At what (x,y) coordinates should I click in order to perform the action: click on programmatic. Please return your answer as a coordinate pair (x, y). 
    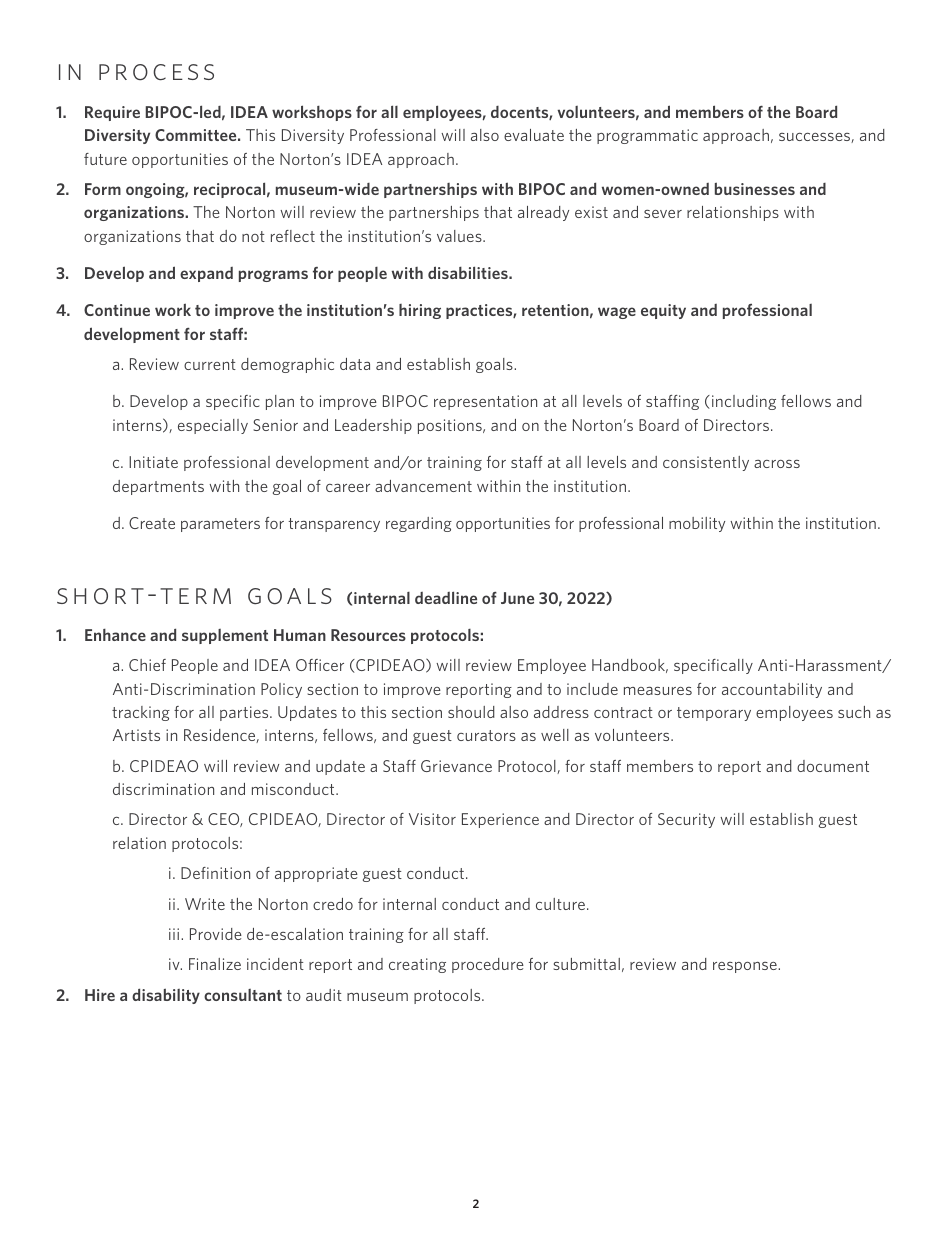
    Looking at the image, I should click on (647, 136).
